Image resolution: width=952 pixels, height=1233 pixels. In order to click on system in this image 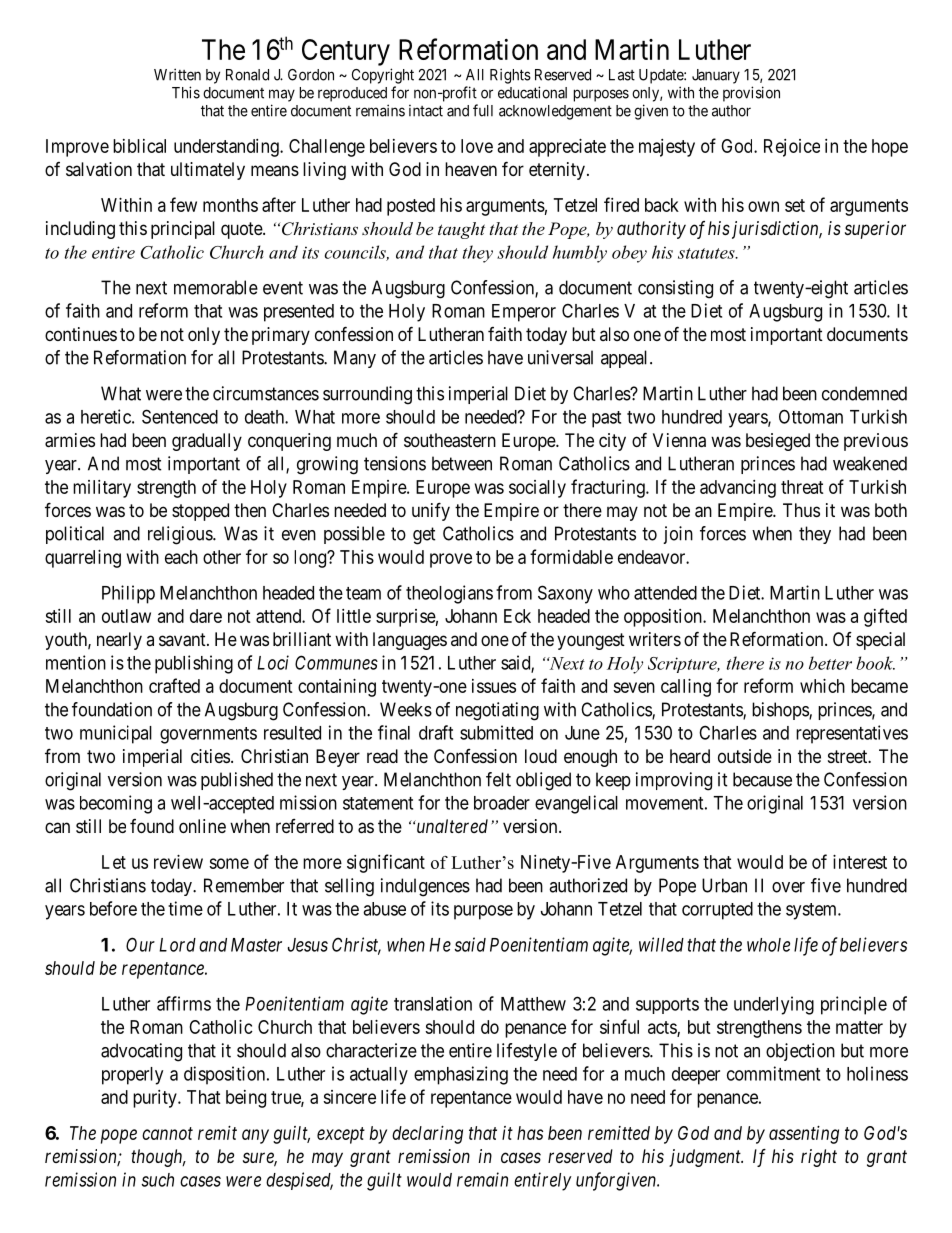, I will do `click(812, 911)`.
